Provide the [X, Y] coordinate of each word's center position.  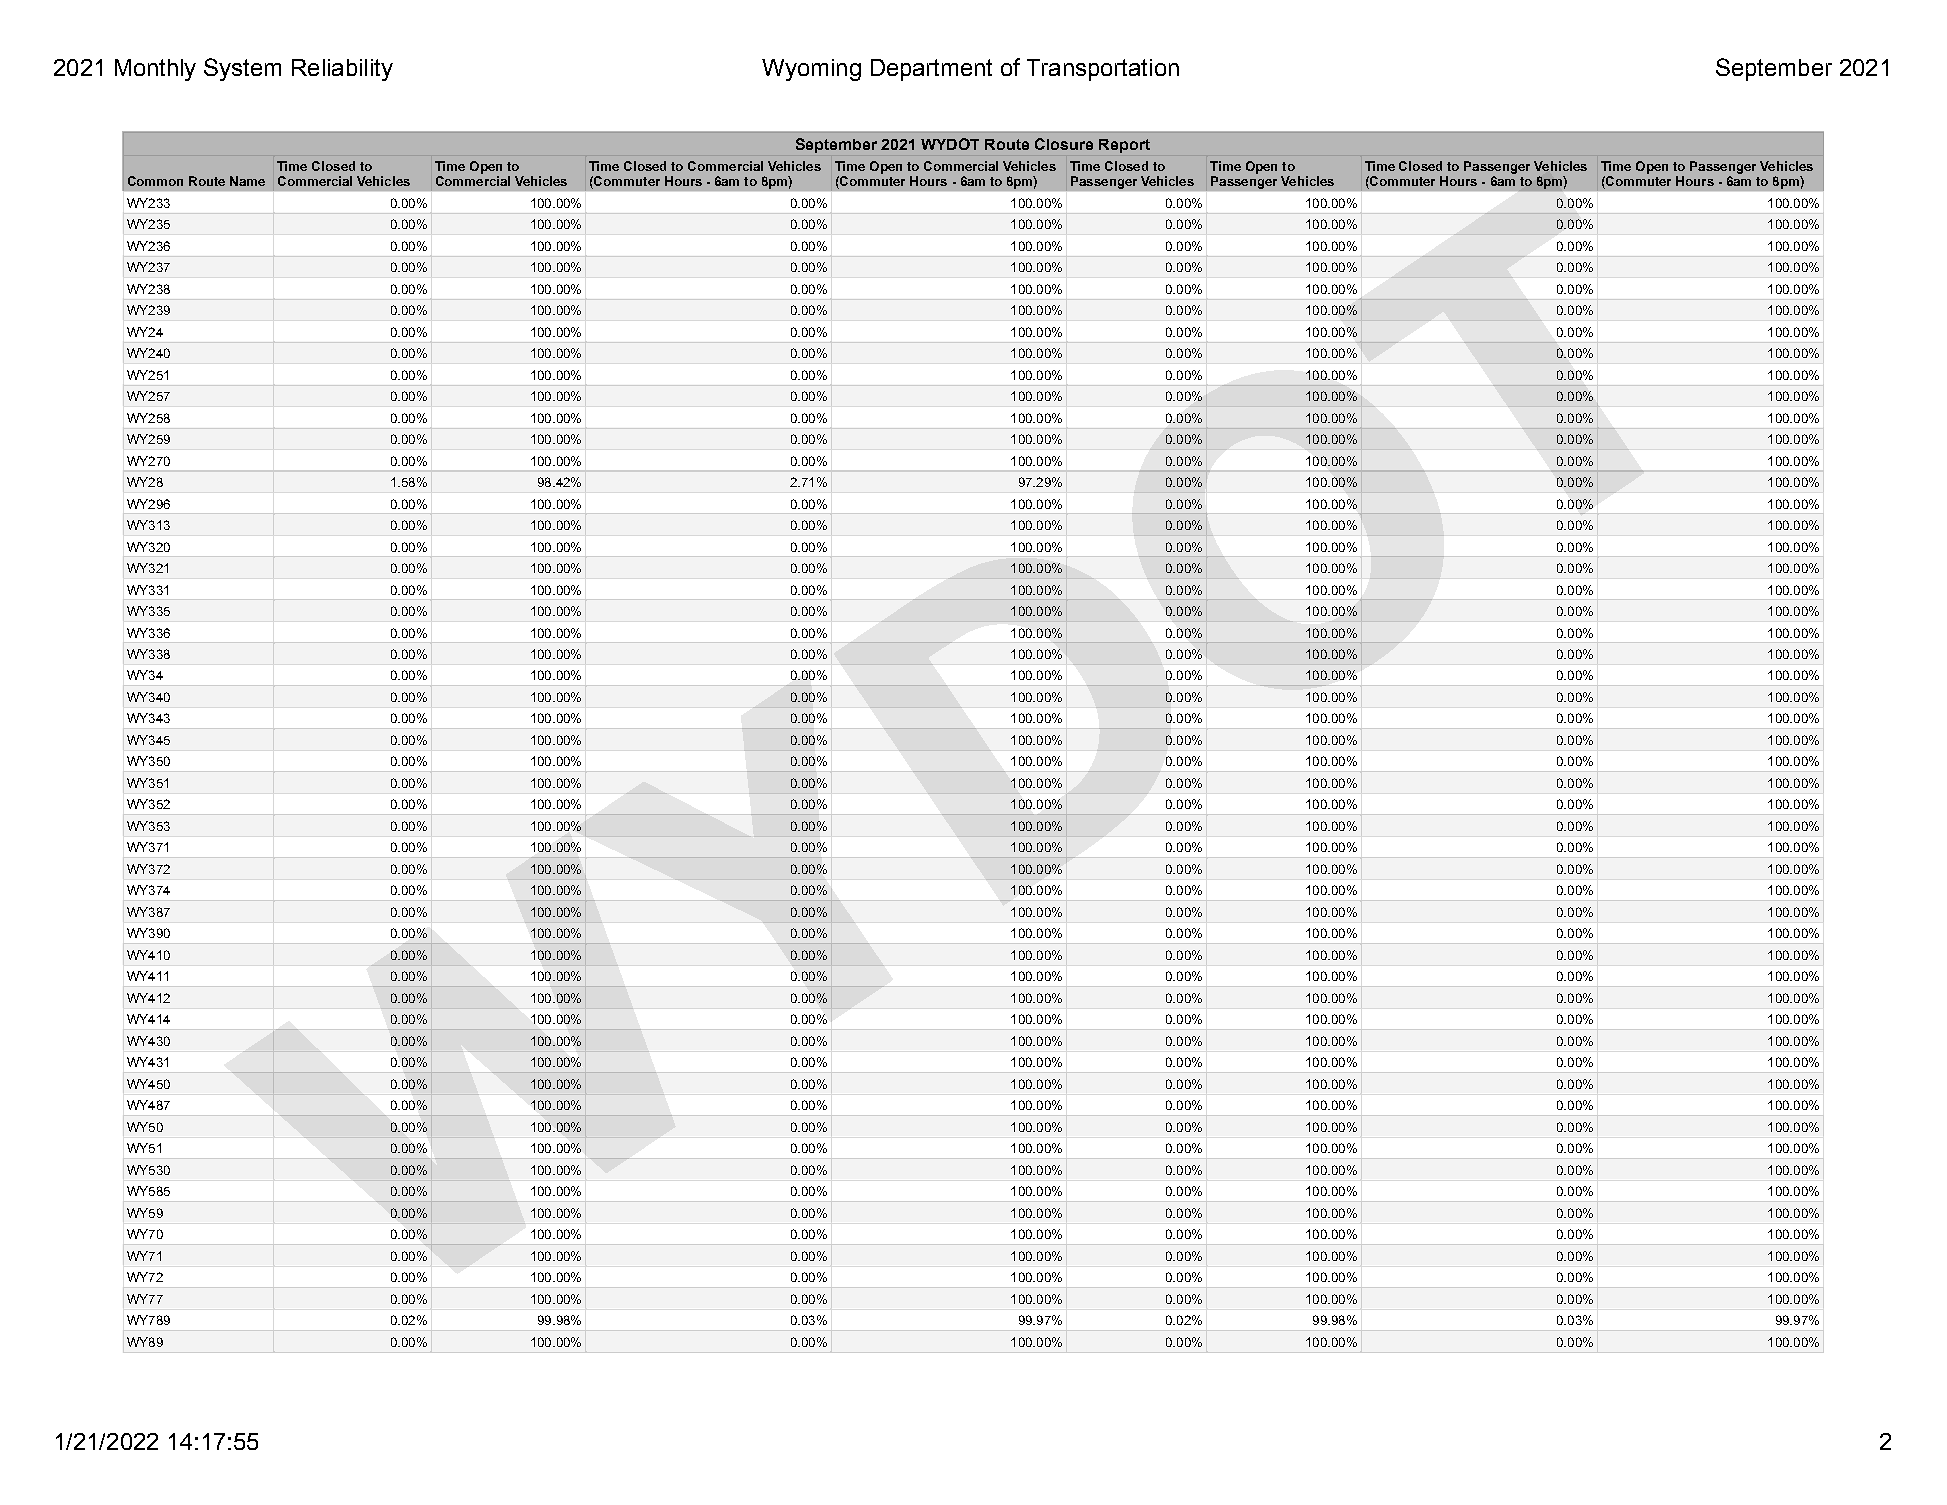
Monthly [155, 70]
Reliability [342, 70]
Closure [1064, 144]
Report [1124, 146]
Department [931, 70]
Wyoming [811, 70]
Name [247, 181]
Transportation [1103, 70]
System [242, 69]
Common [155, 181]
